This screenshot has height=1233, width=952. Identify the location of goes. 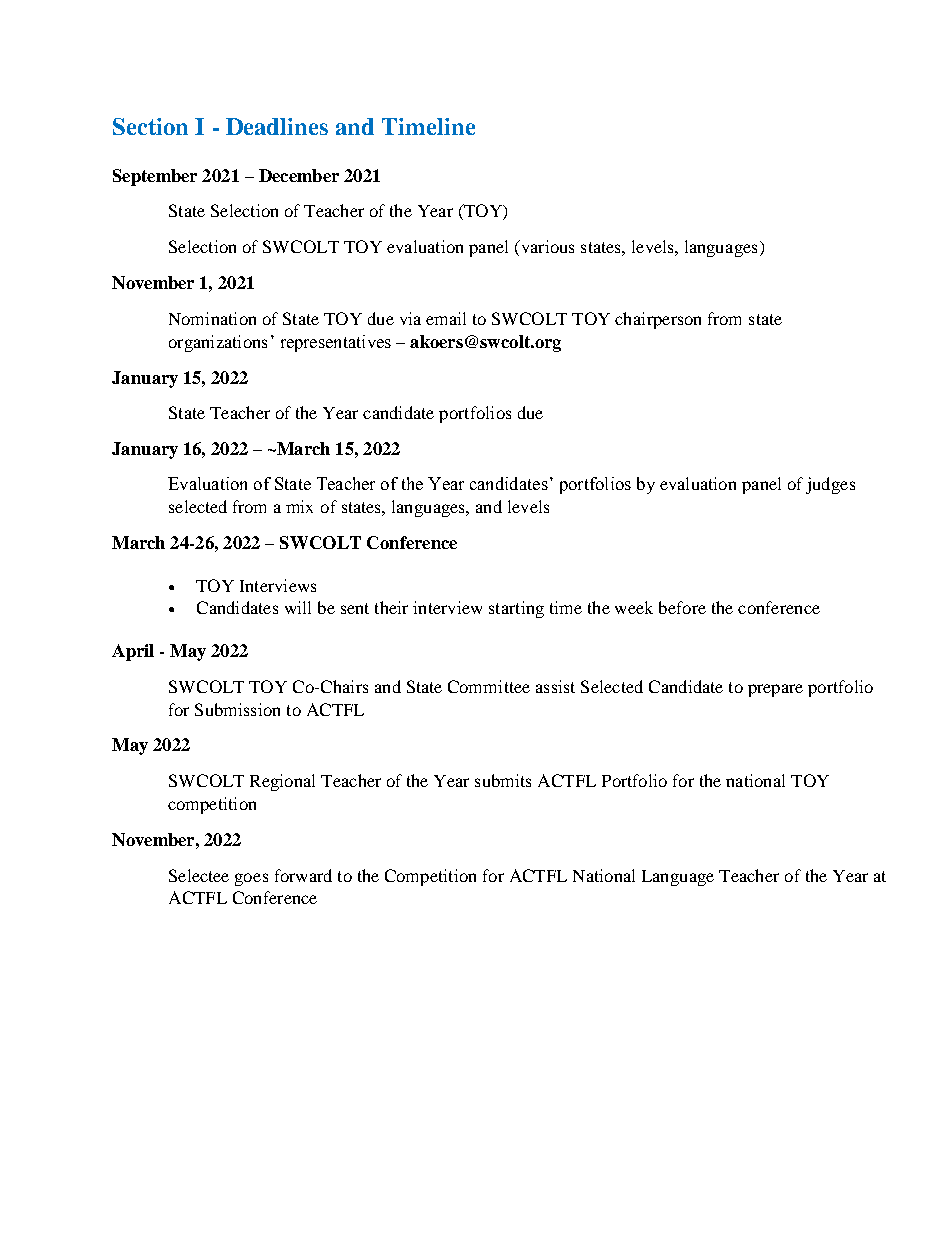
(251, 879).
